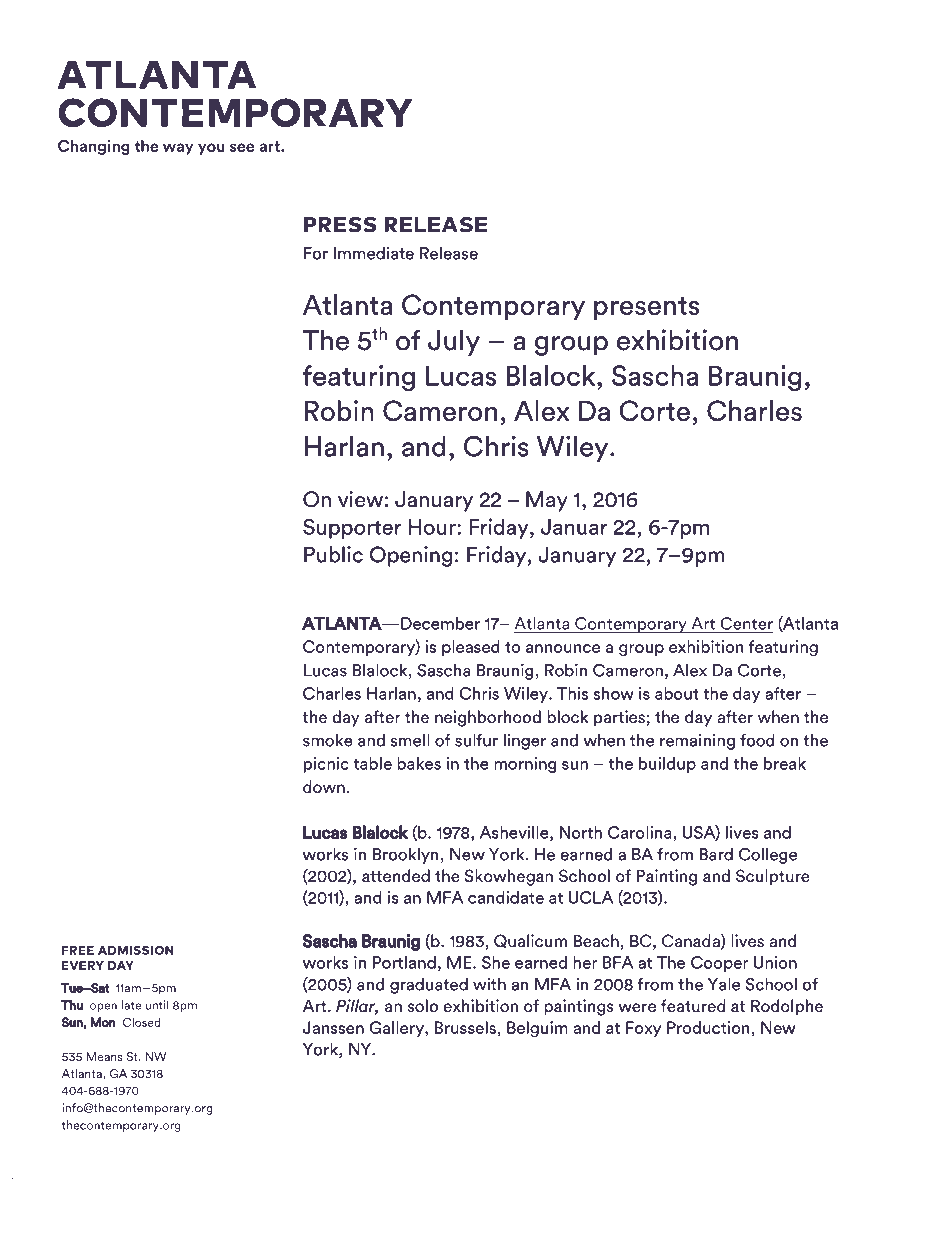 The width and height of the page is (952, 1233). What do you see at coordinates (646, 308) in the page?
I see `presents` at bounding box center [646, 308].
